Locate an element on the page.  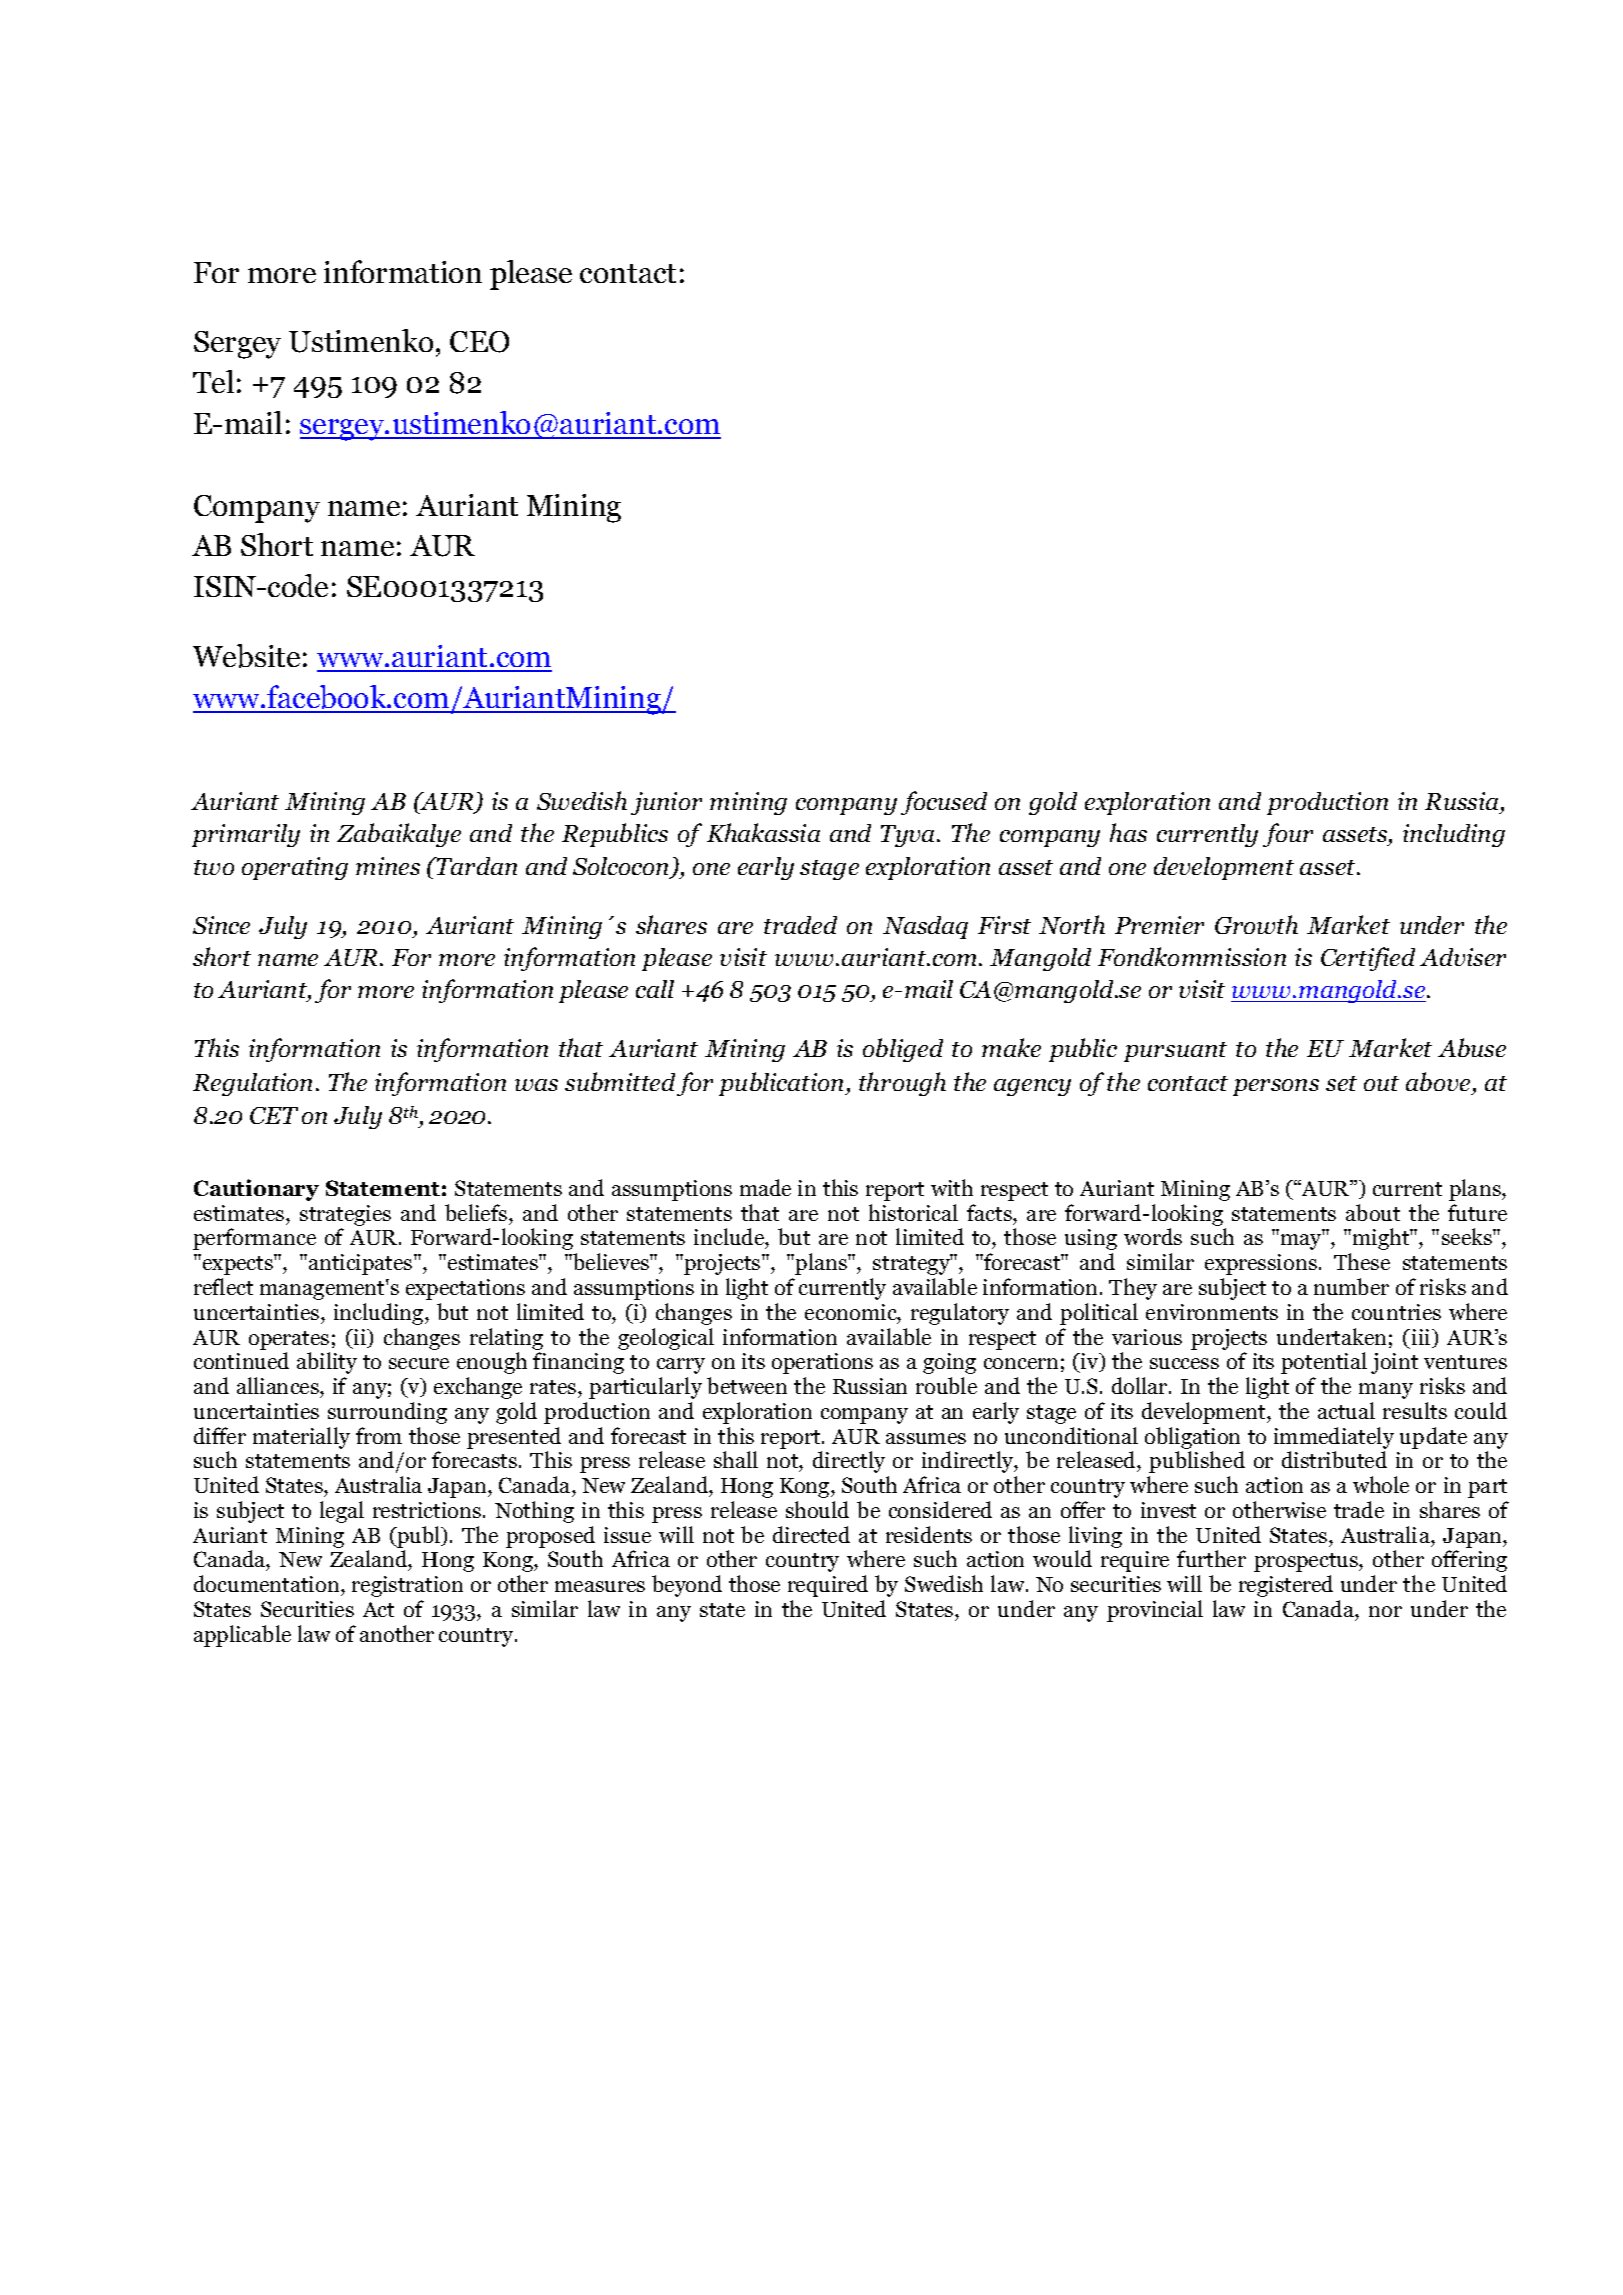
Website is located at coordinates (246, 656).
